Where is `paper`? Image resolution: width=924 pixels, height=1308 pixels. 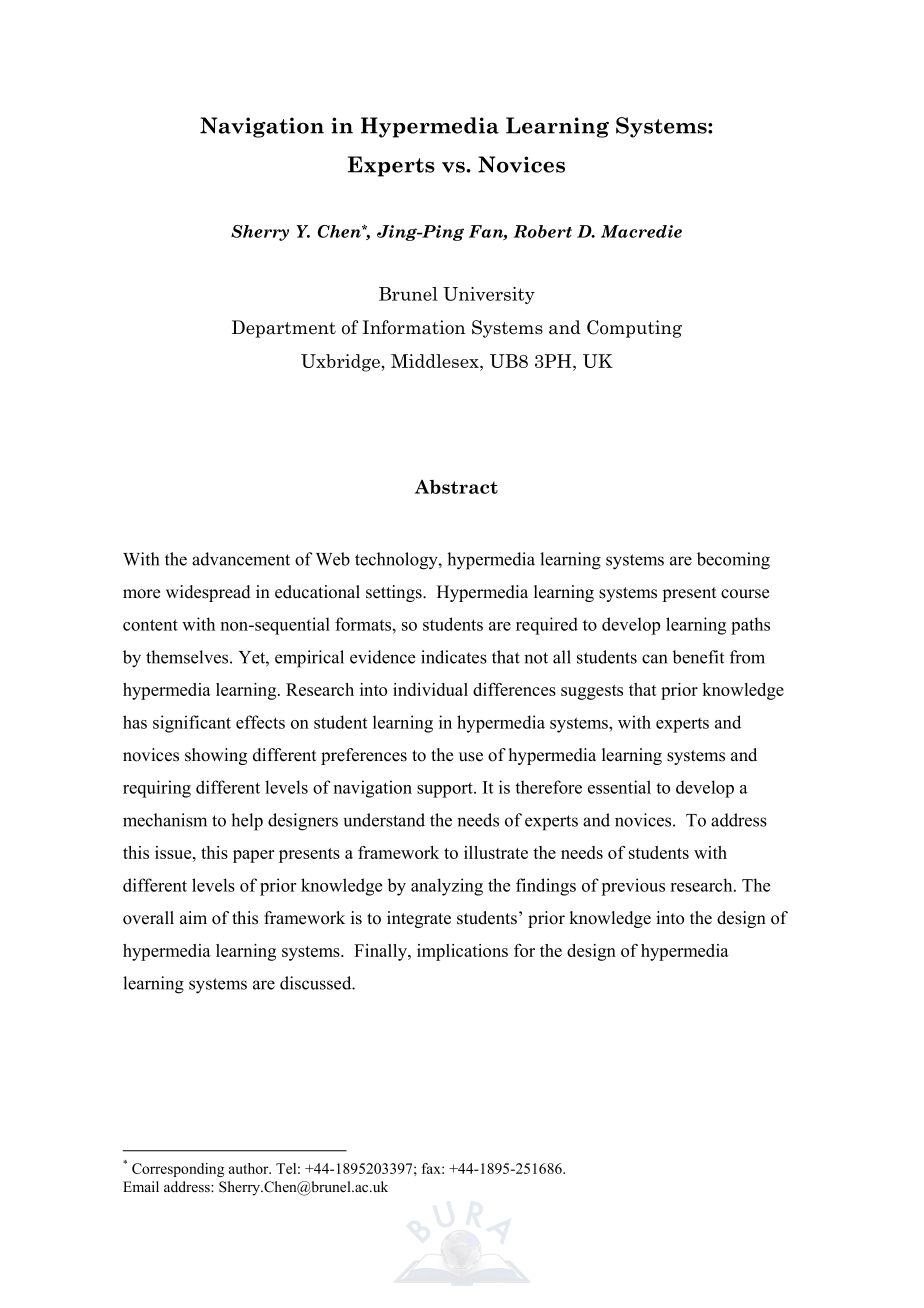
paper is located at coordinates (254, 856).
